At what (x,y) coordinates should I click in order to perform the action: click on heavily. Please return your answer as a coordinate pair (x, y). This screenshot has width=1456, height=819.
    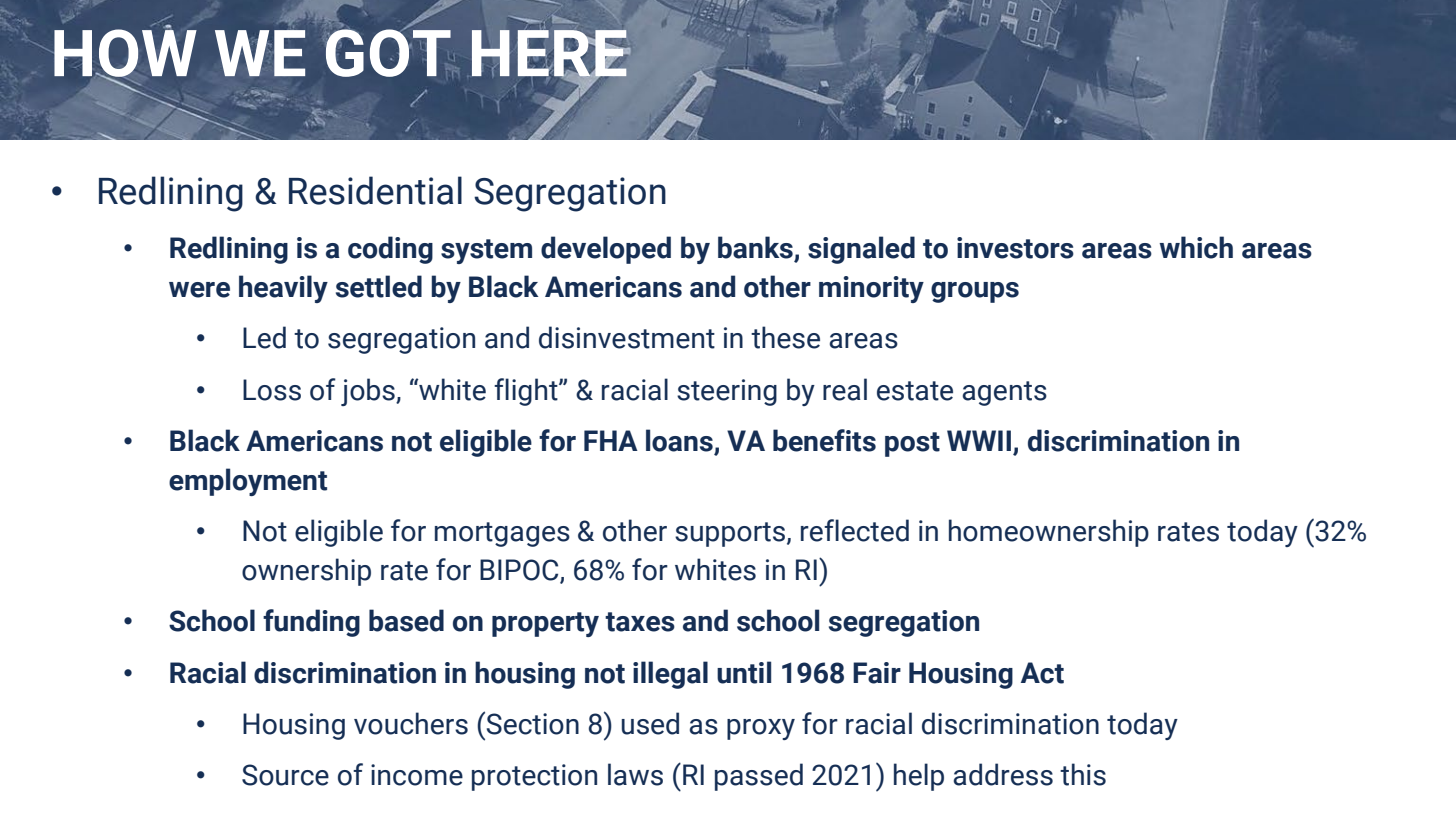
    Looking at the image, I should click on (283, 289).
